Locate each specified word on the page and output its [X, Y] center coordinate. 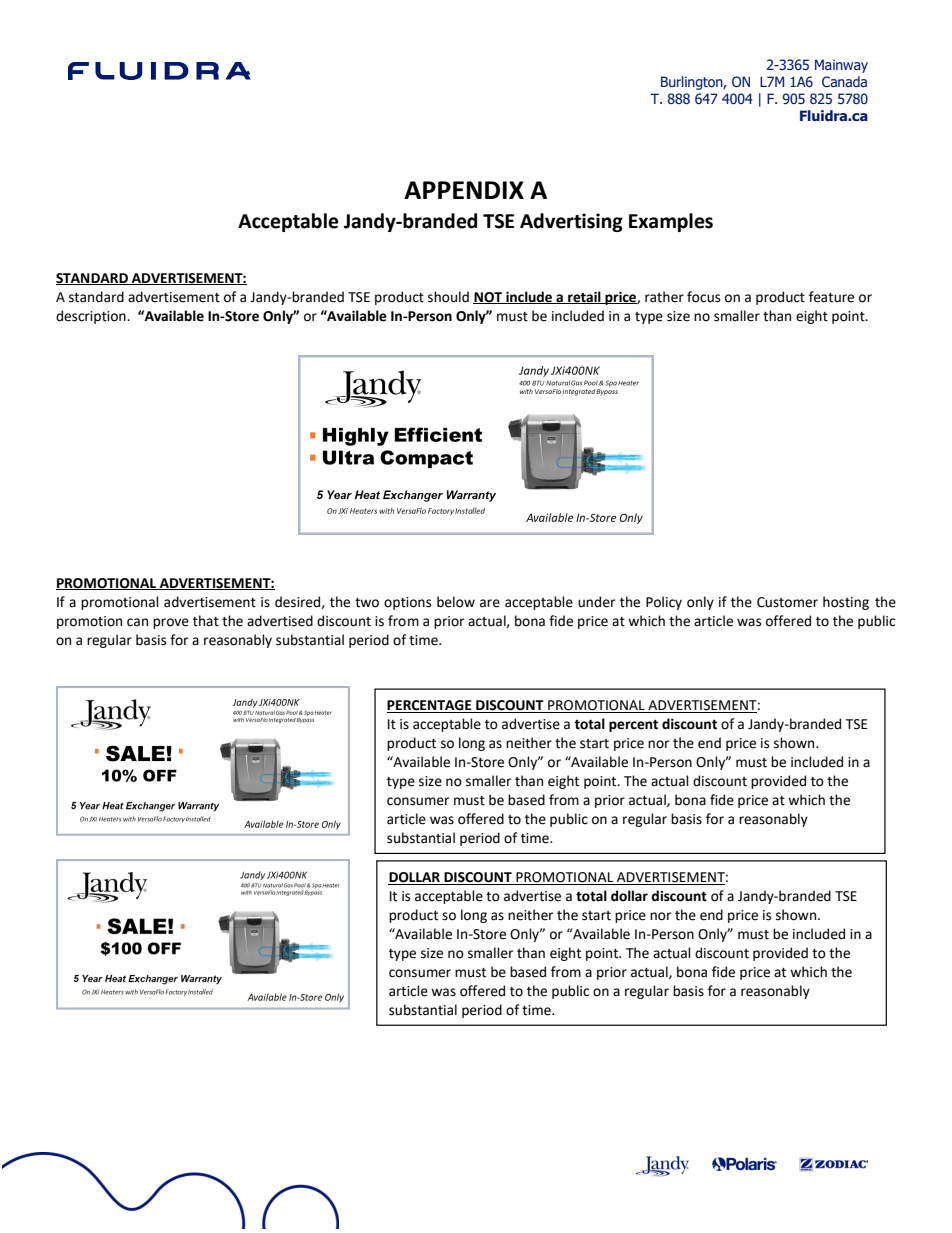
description [92, 317]
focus [703, 297]
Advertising [571, 222]
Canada [844, 81]
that [206, 621]
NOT [489, 298]
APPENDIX [464, 190]
